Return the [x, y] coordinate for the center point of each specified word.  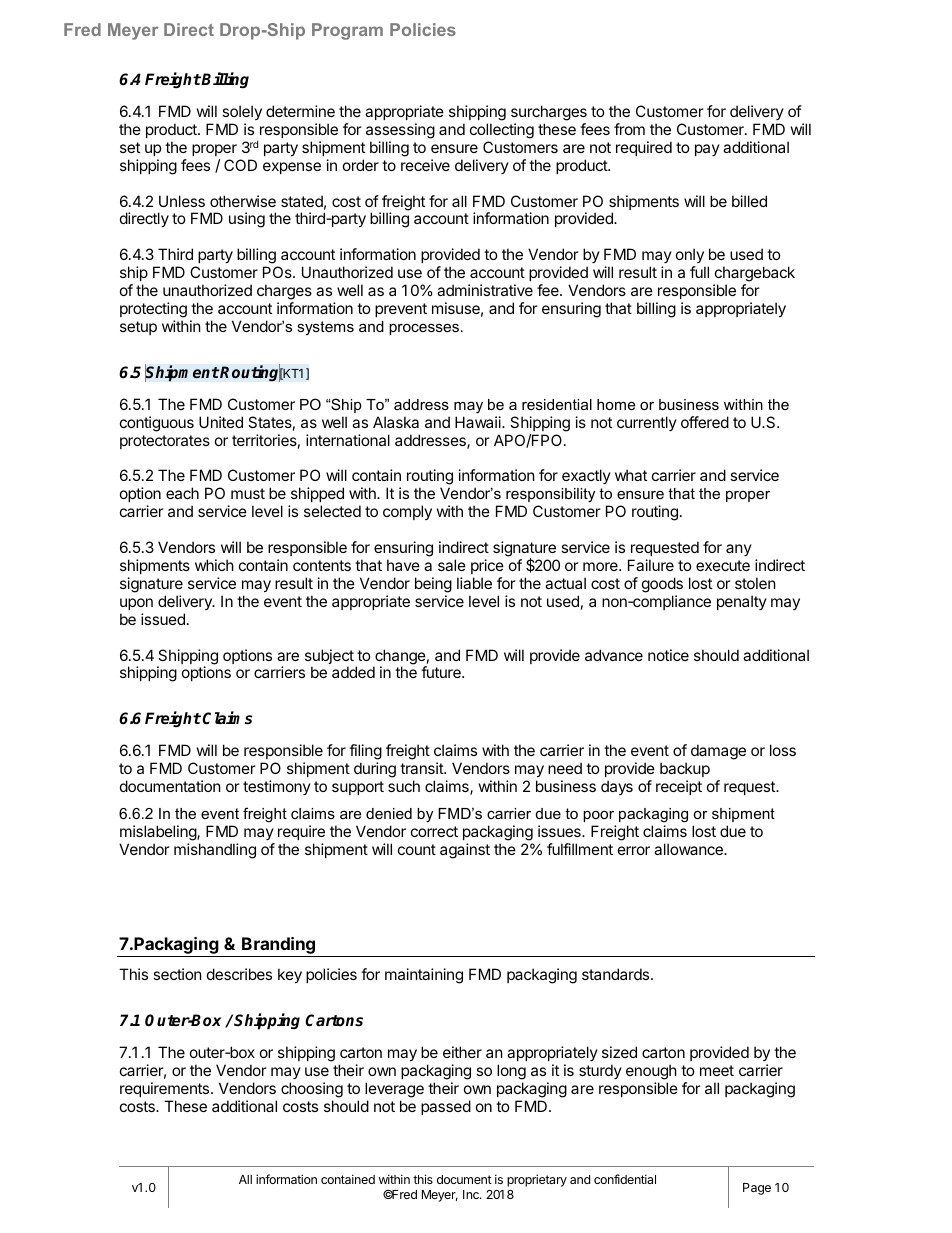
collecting [502, 131]
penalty [742, 602]
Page [757, 1189]
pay [707, 150]
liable [474, 583]
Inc [472, 1194]
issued [163, 619]
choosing [312, 1090]
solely [242, 112]
